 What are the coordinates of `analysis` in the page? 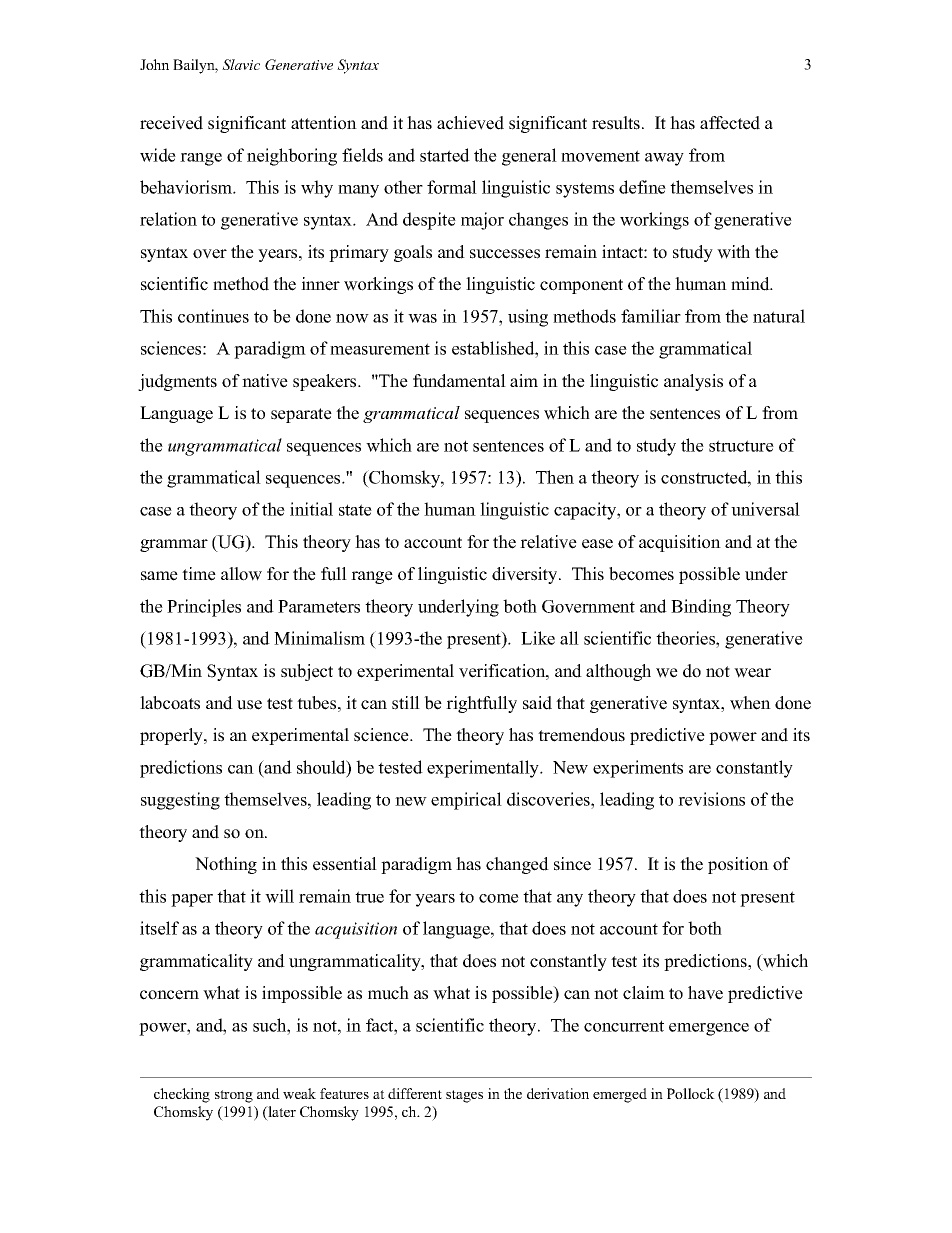 It's located at (693, 382).
